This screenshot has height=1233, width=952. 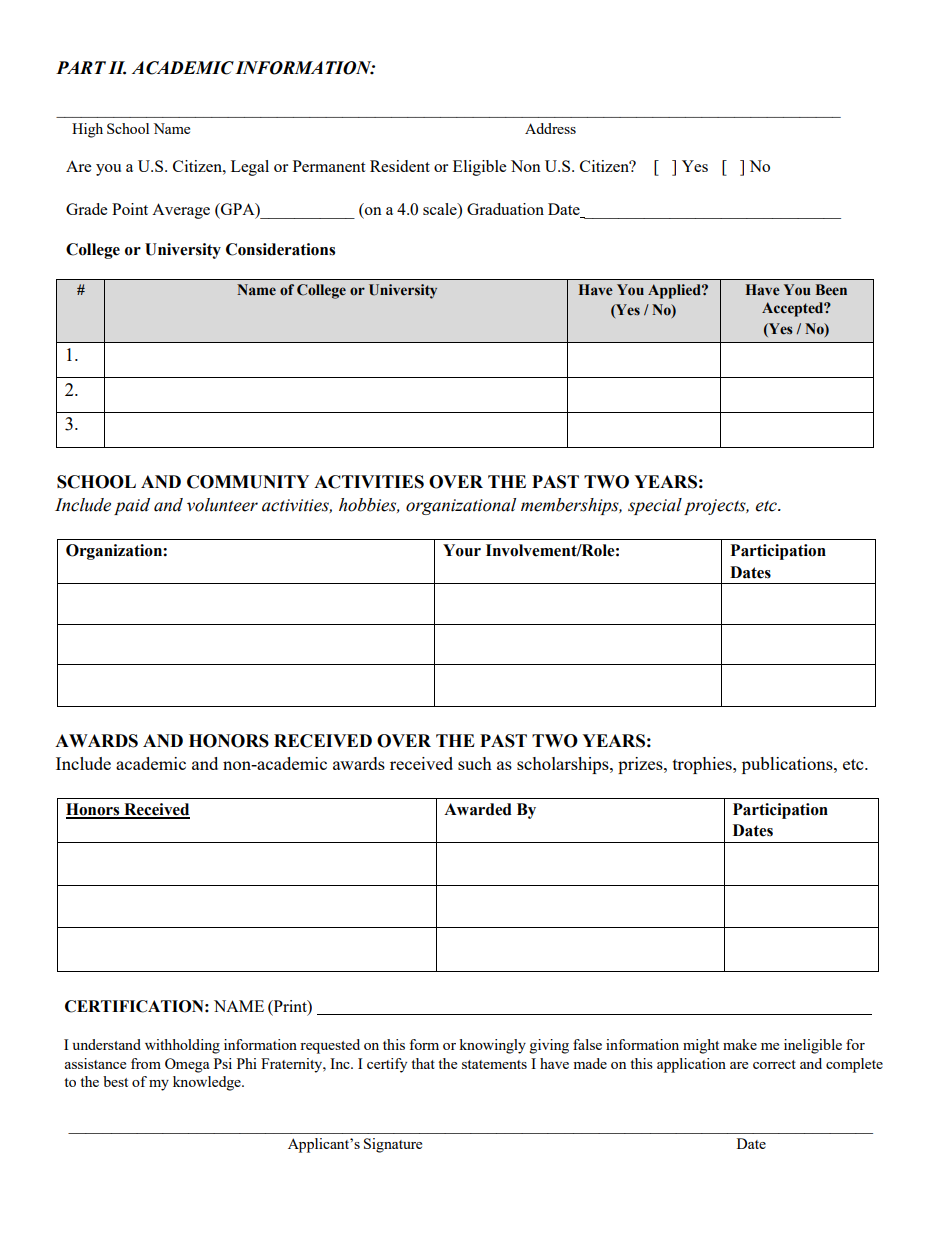 I want to click on paid, so click(x=132, y=506).
